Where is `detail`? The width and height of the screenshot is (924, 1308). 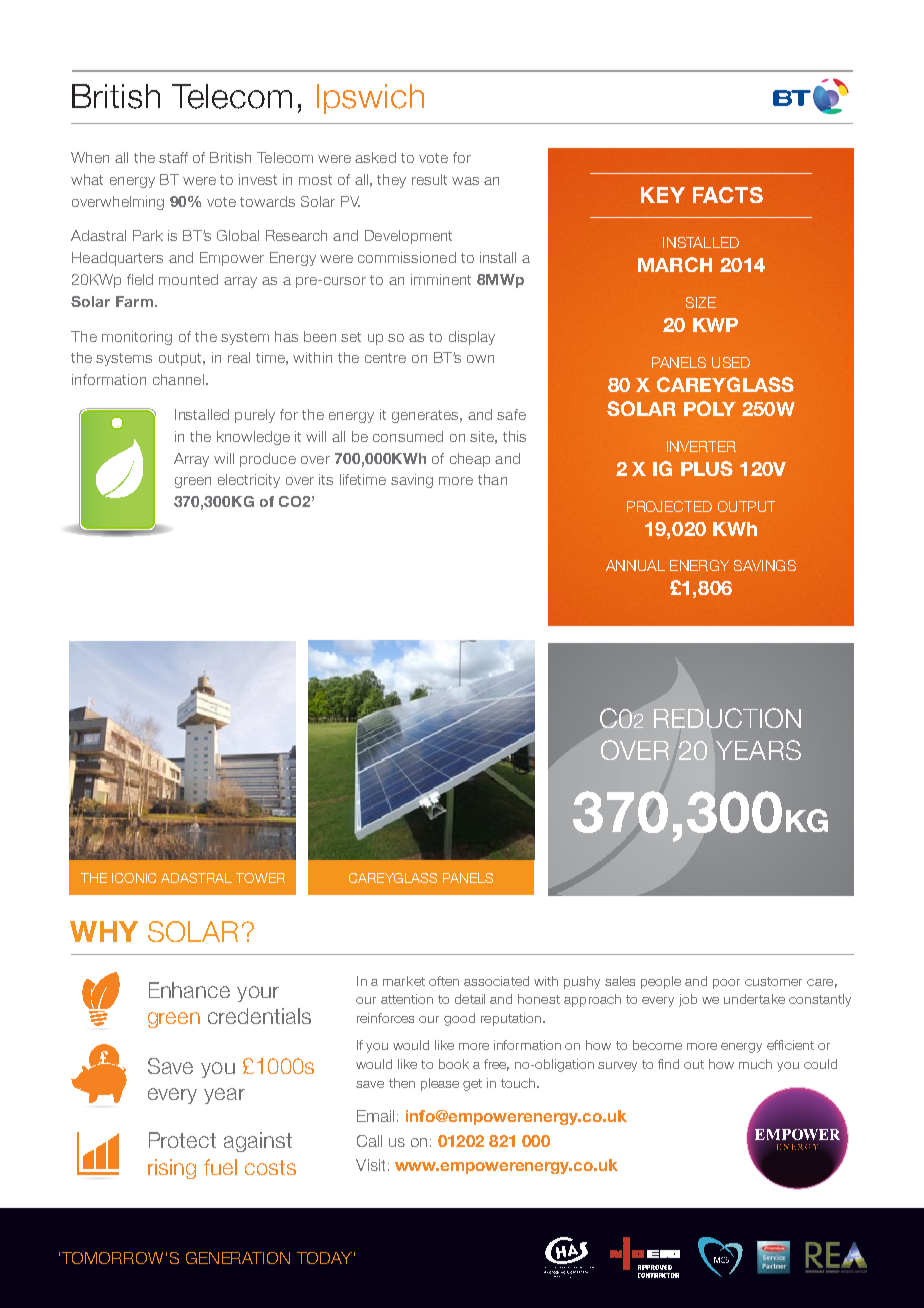
detail is located at coordinates (470, 999).
